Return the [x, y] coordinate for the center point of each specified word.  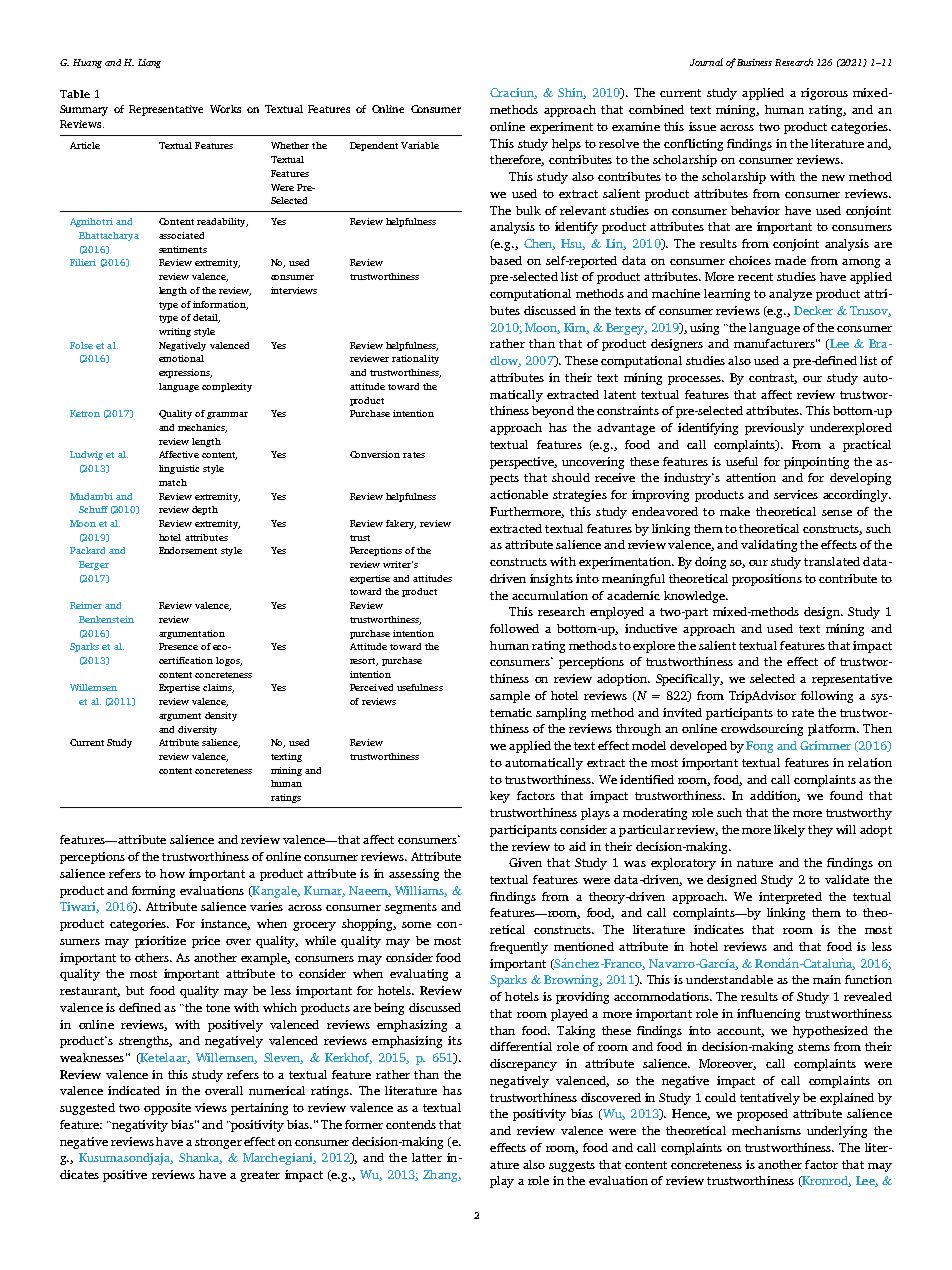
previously [774, 429]
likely [789, 831]
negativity [139, 1126]
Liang [149, 63]
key [500, 797]
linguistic [179, 469]
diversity [197, 730]
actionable [519, 494]
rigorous [824, 94]
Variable [420, 145]
